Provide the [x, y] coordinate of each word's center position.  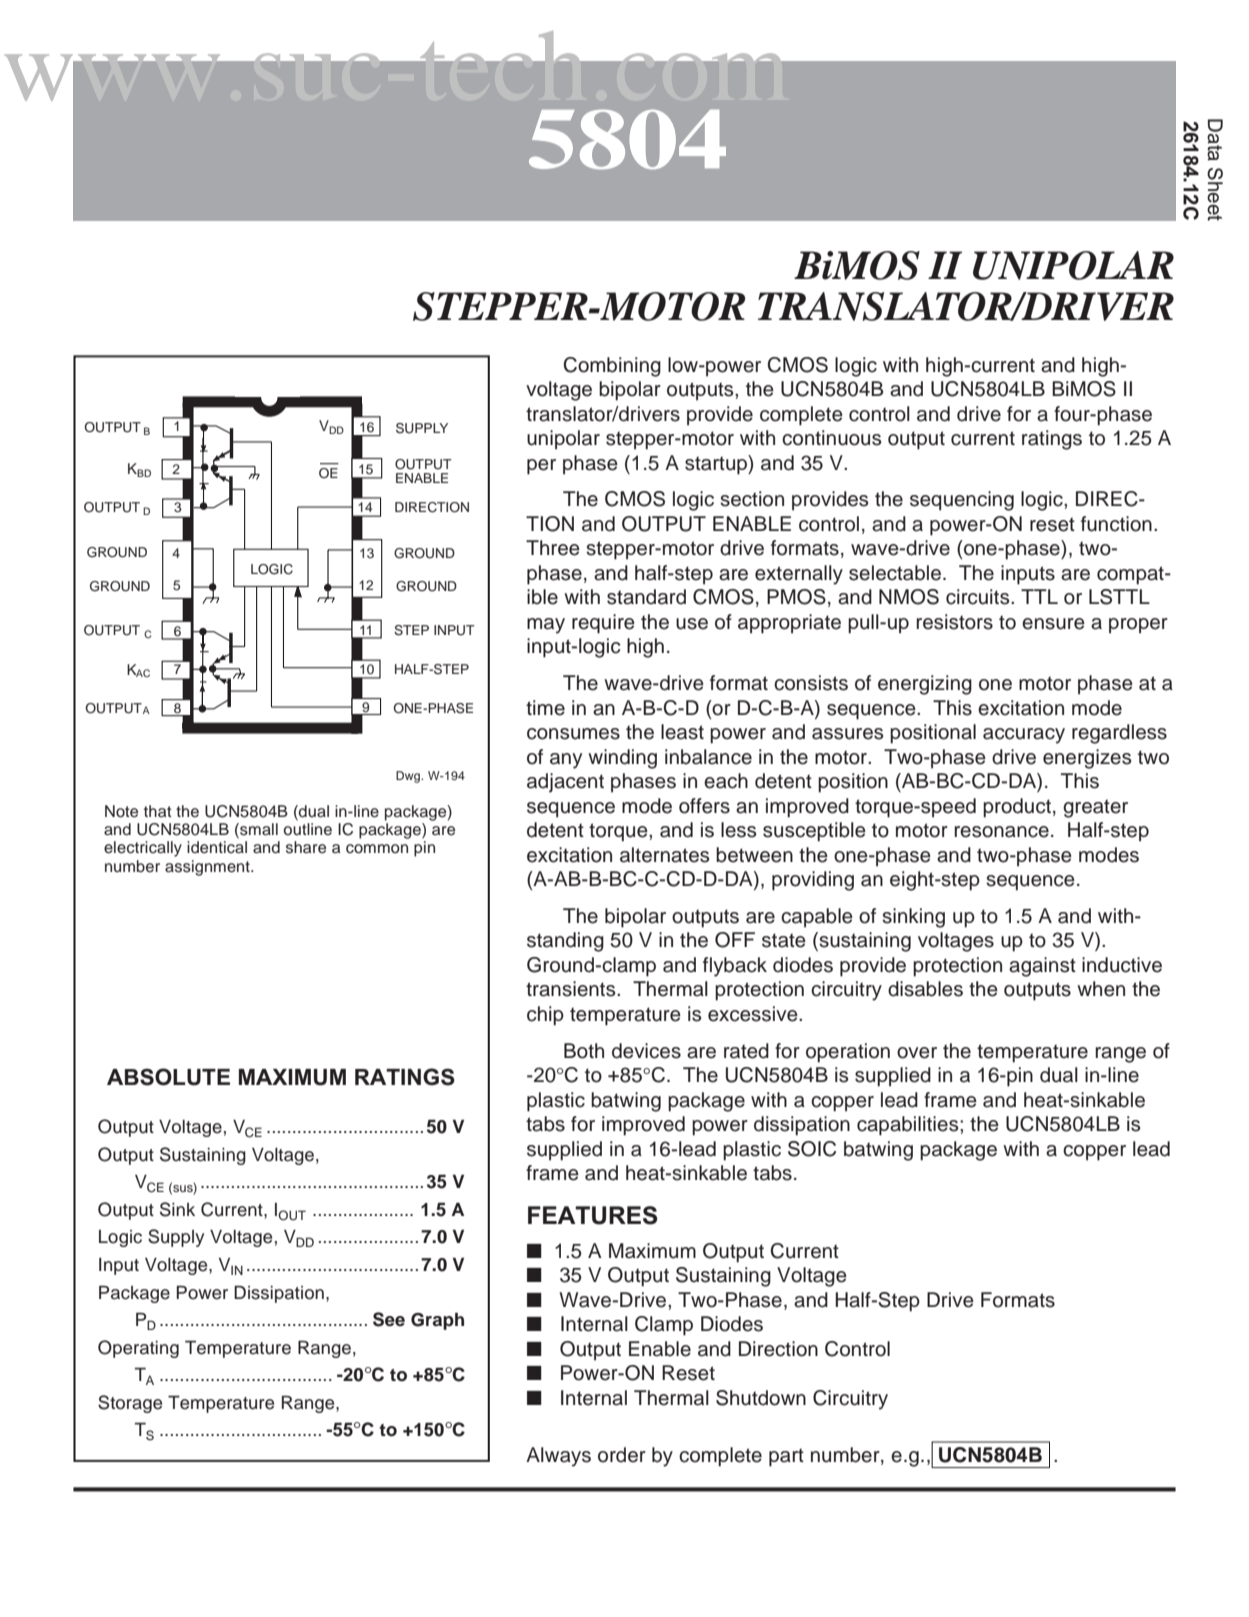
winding [622, 759]
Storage [130, 1404]
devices [646, 1051]
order [622, 1455]
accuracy [1024, 736]
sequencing [962, 501]
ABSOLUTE [168, 1077]
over [917, 1053]
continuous [831, 438]
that [158, 811]
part [786, 1457]
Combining [612, 367]
